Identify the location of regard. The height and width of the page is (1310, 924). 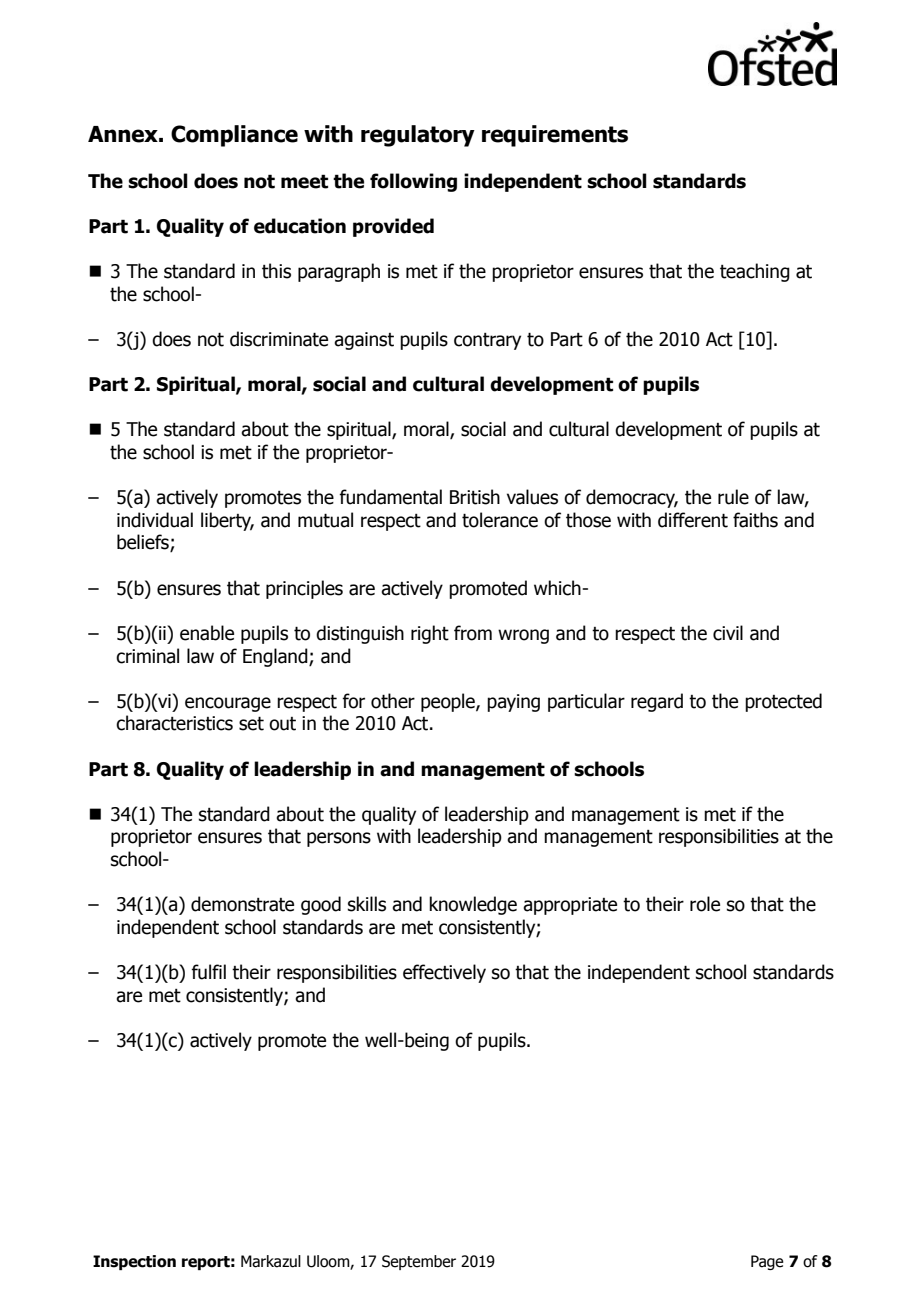
(657, 702).
